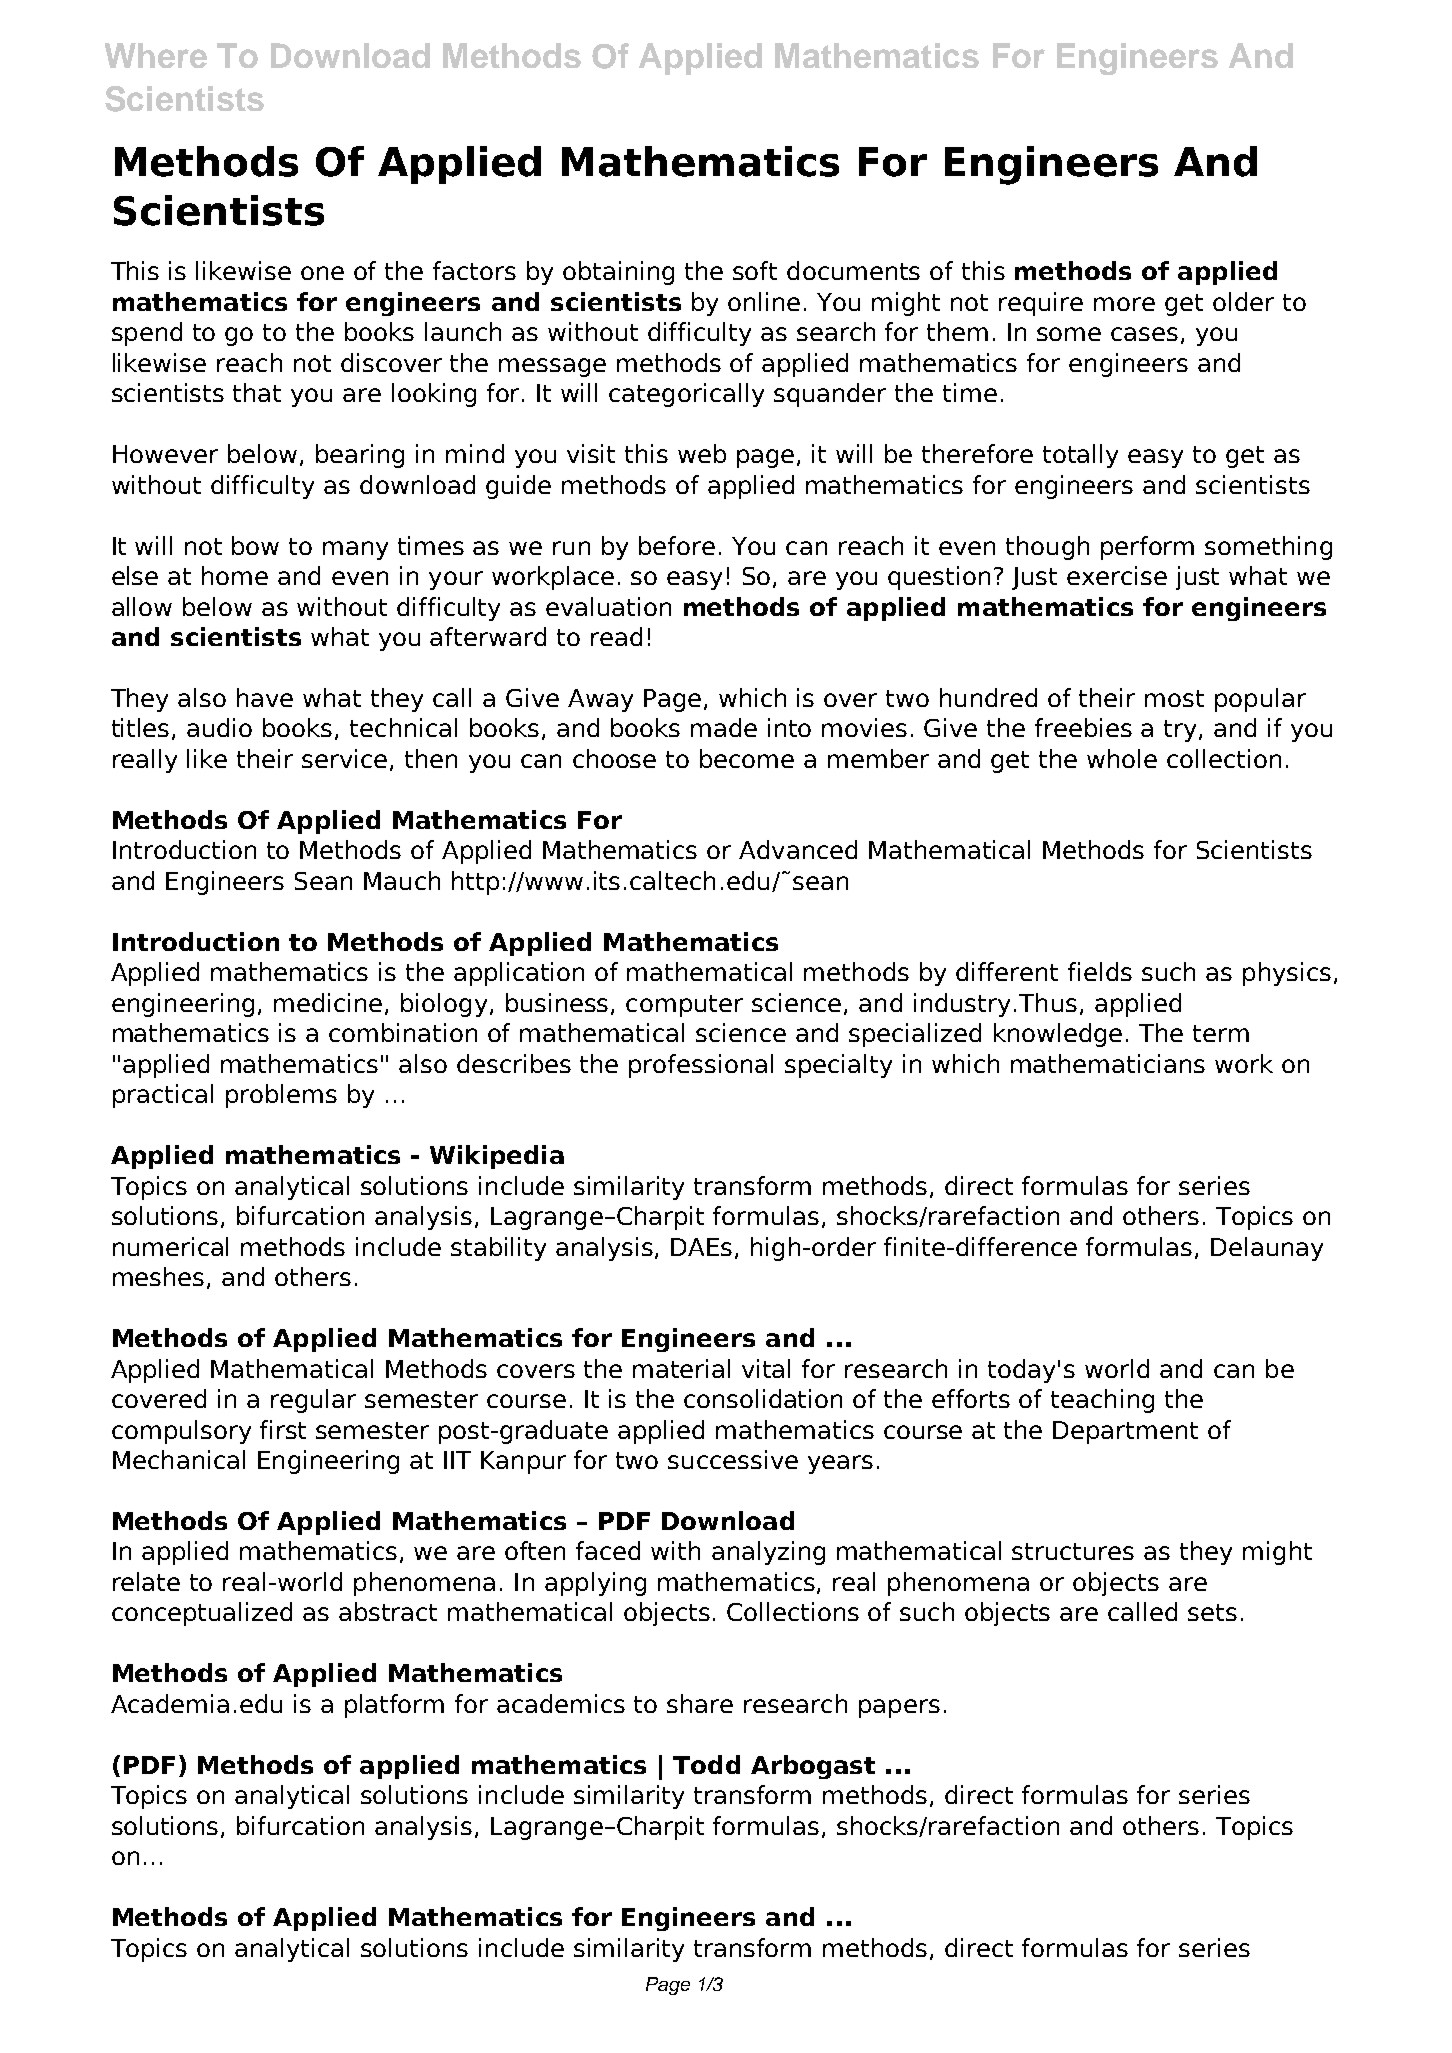 The height and width of the screenshot is (2053, 1452). I want to click on totally, so click(1080, 456).
